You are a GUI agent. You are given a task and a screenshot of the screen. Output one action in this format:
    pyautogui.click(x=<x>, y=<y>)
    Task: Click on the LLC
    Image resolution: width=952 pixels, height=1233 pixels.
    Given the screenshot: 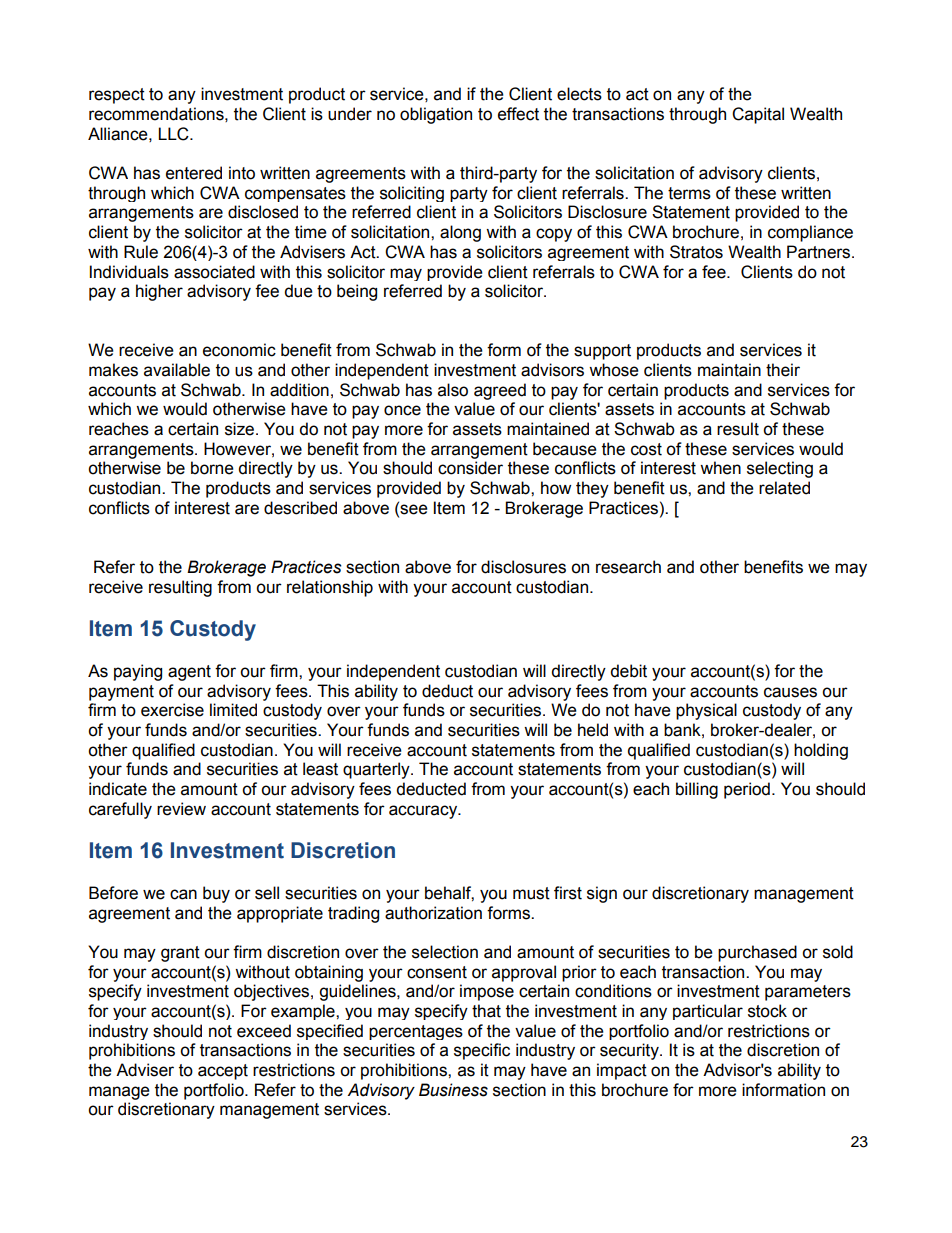 What is the action you would take?
    pyautogui.click(x=174, y=134)
